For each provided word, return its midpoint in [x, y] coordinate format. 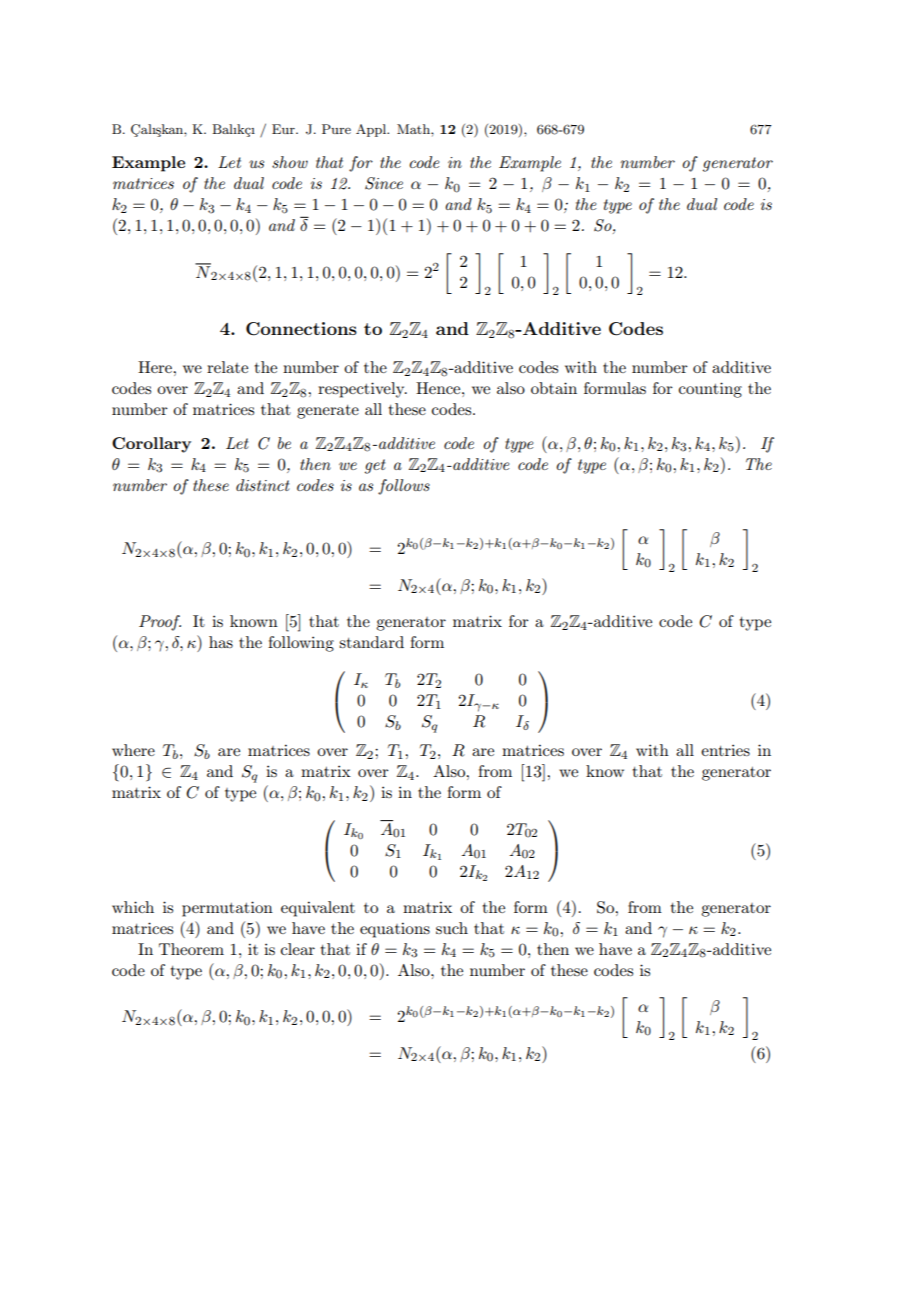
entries [725, 750]
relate [227, 367]
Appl [372, 130]
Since [384, 183]
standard [371, 642]
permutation [227, 909]
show [290, 162]
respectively [362, 390]
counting [710, 390]
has [221, 642]
